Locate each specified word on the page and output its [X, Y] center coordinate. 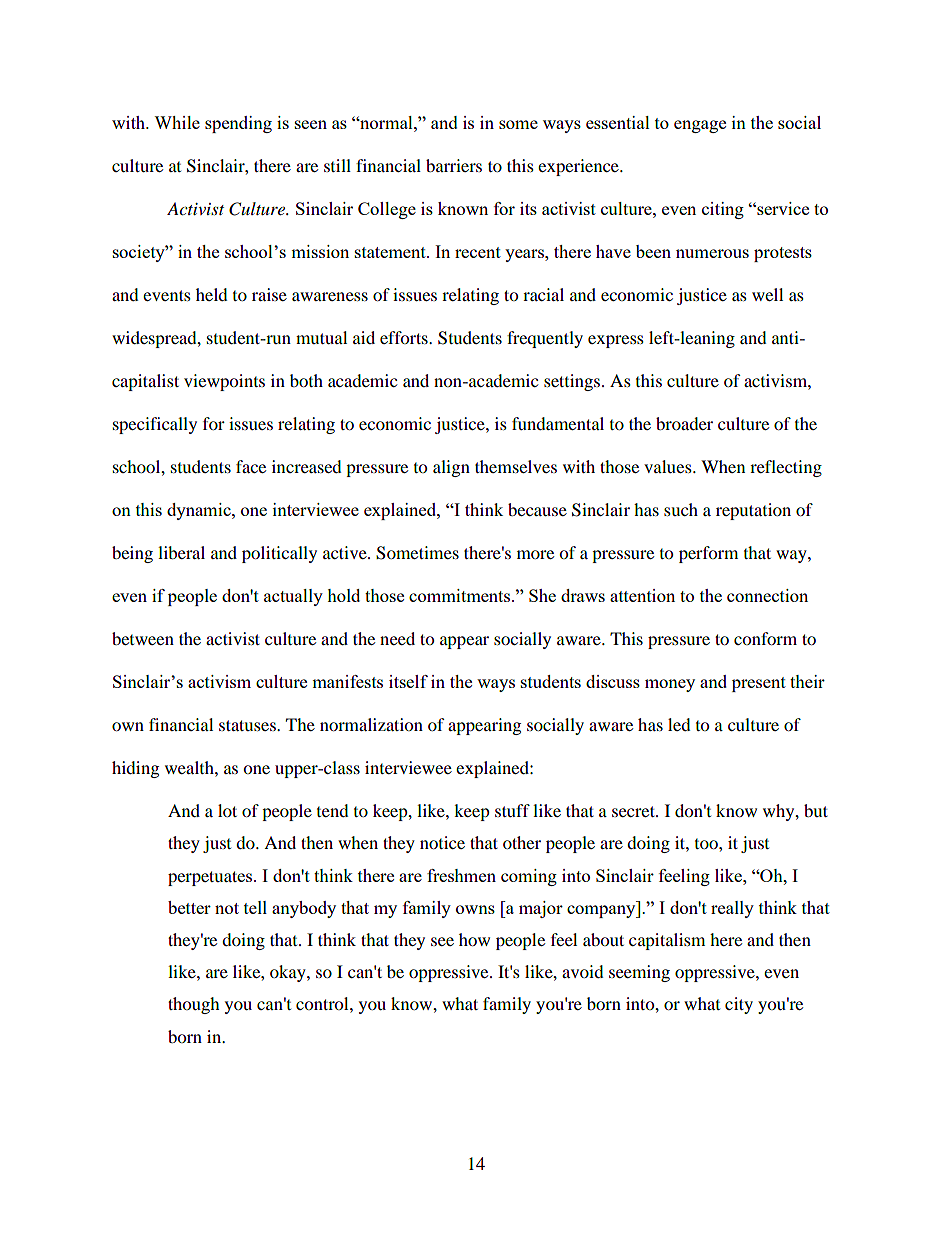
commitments [461, 595]
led [679, 724]
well [767, 294]
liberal [181, 552]
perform [708, 554]
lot [227, 810]
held [212, 294]
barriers [454, 165]
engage [700, 126]
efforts [405, 337]
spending [238, 124]
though [194, 1005]
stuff [512, 810]
